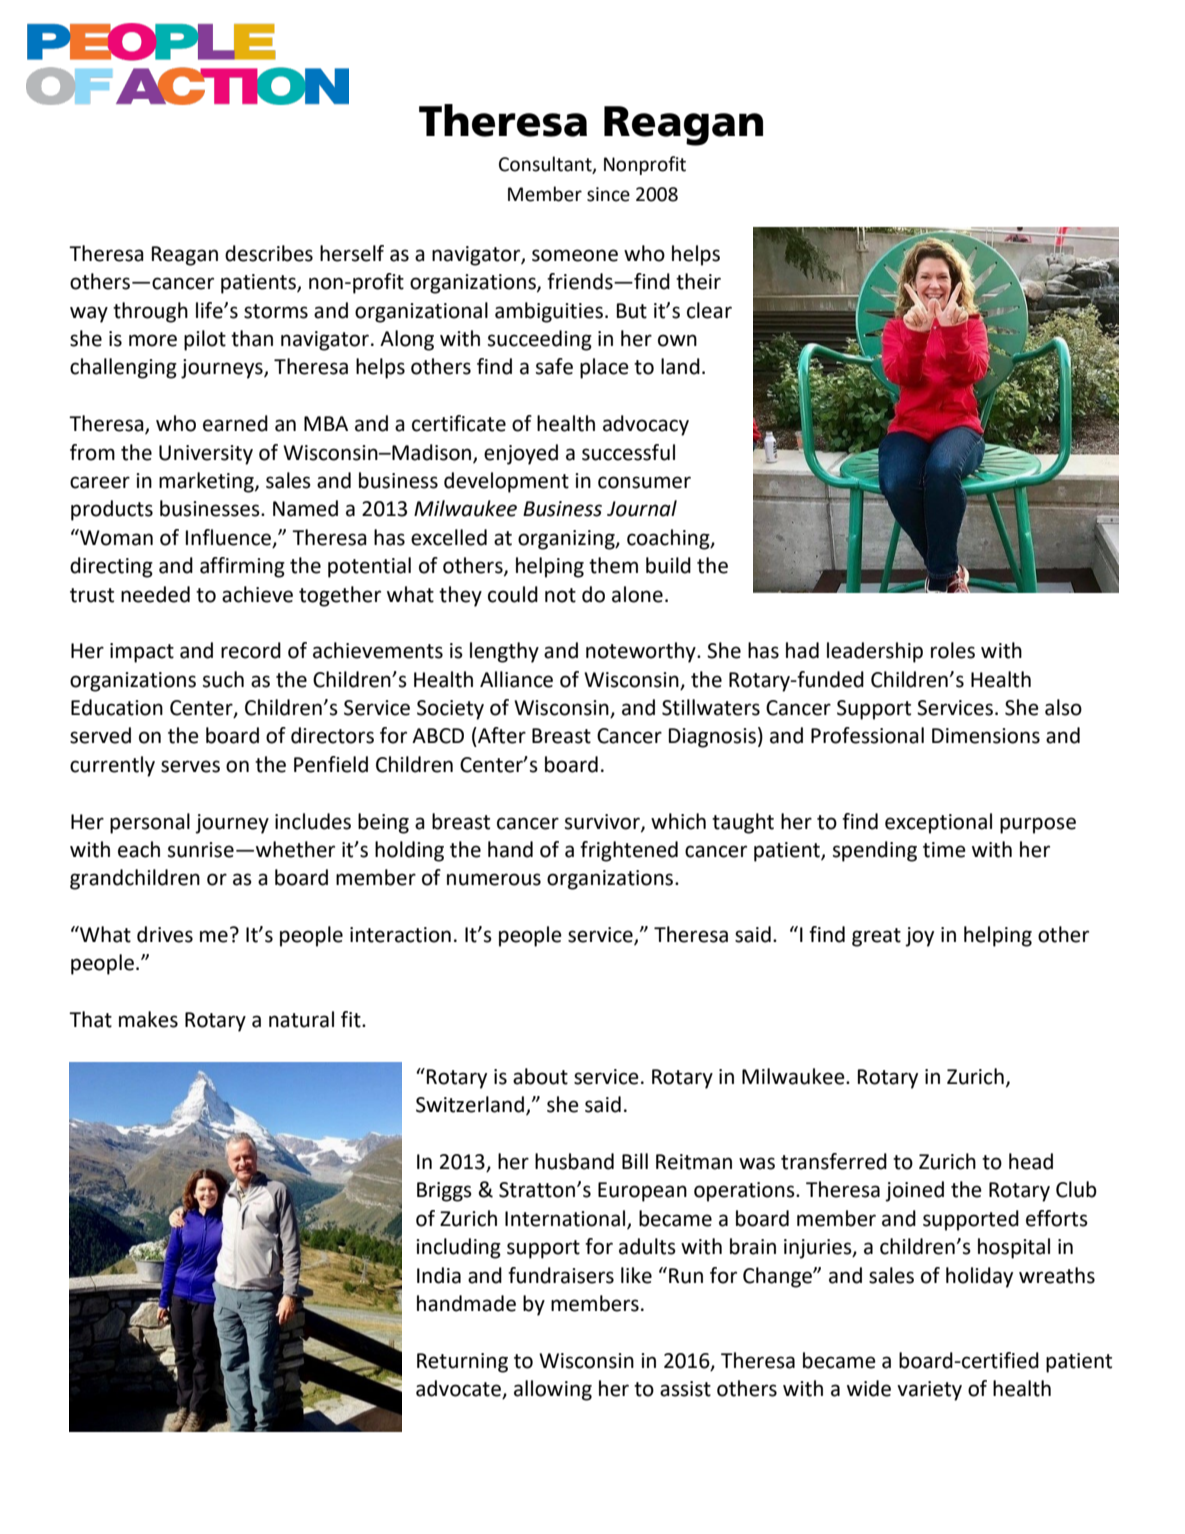 This page has height=1534, width=1185. I want to click on about, so click(540, 1076).
